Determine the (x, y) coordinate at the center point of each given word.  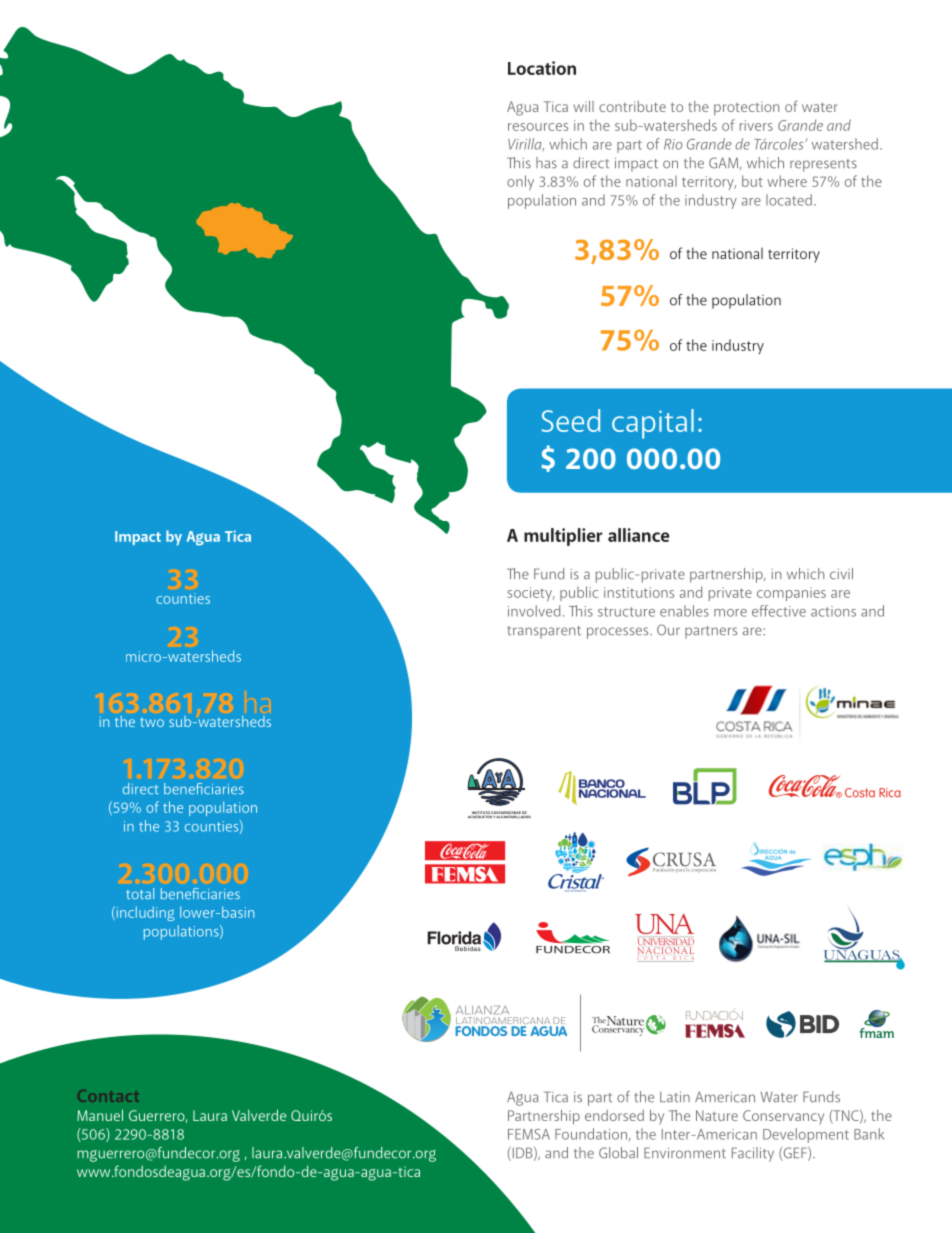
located (789, 200)
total (140, 893)
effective (779, 611)
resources (538, 127)
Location (542, 68)
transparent (544, 632)
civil (841, 574)
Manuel (100, 1115)
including (144, 913)
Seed (570, 420)
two (152, 722)
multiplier (563, 537)
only (520, 182)
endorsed (614, 1115)
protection (746, 108)
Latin (675, 1097)
